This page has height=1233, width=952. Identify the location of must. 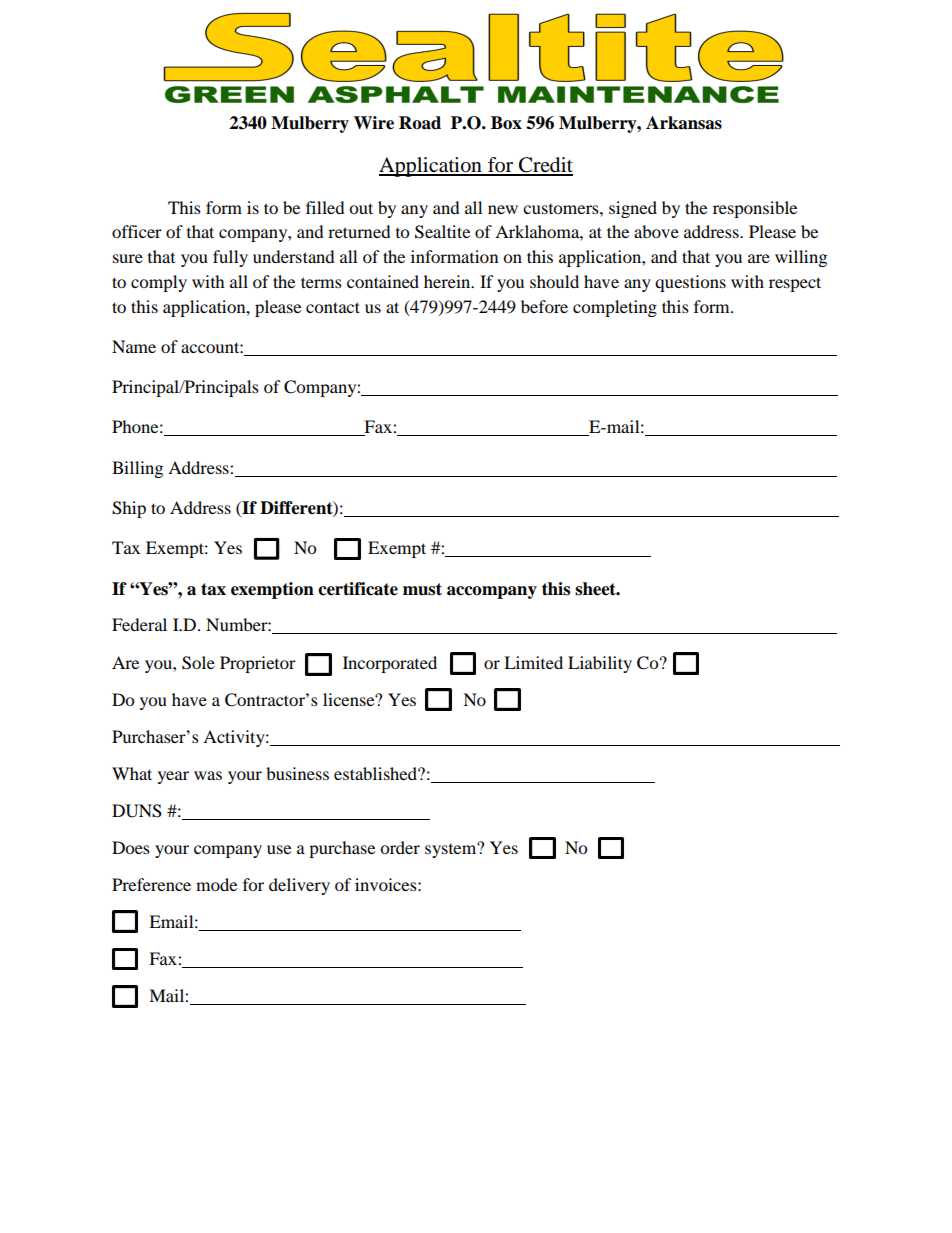
(422, 589).
